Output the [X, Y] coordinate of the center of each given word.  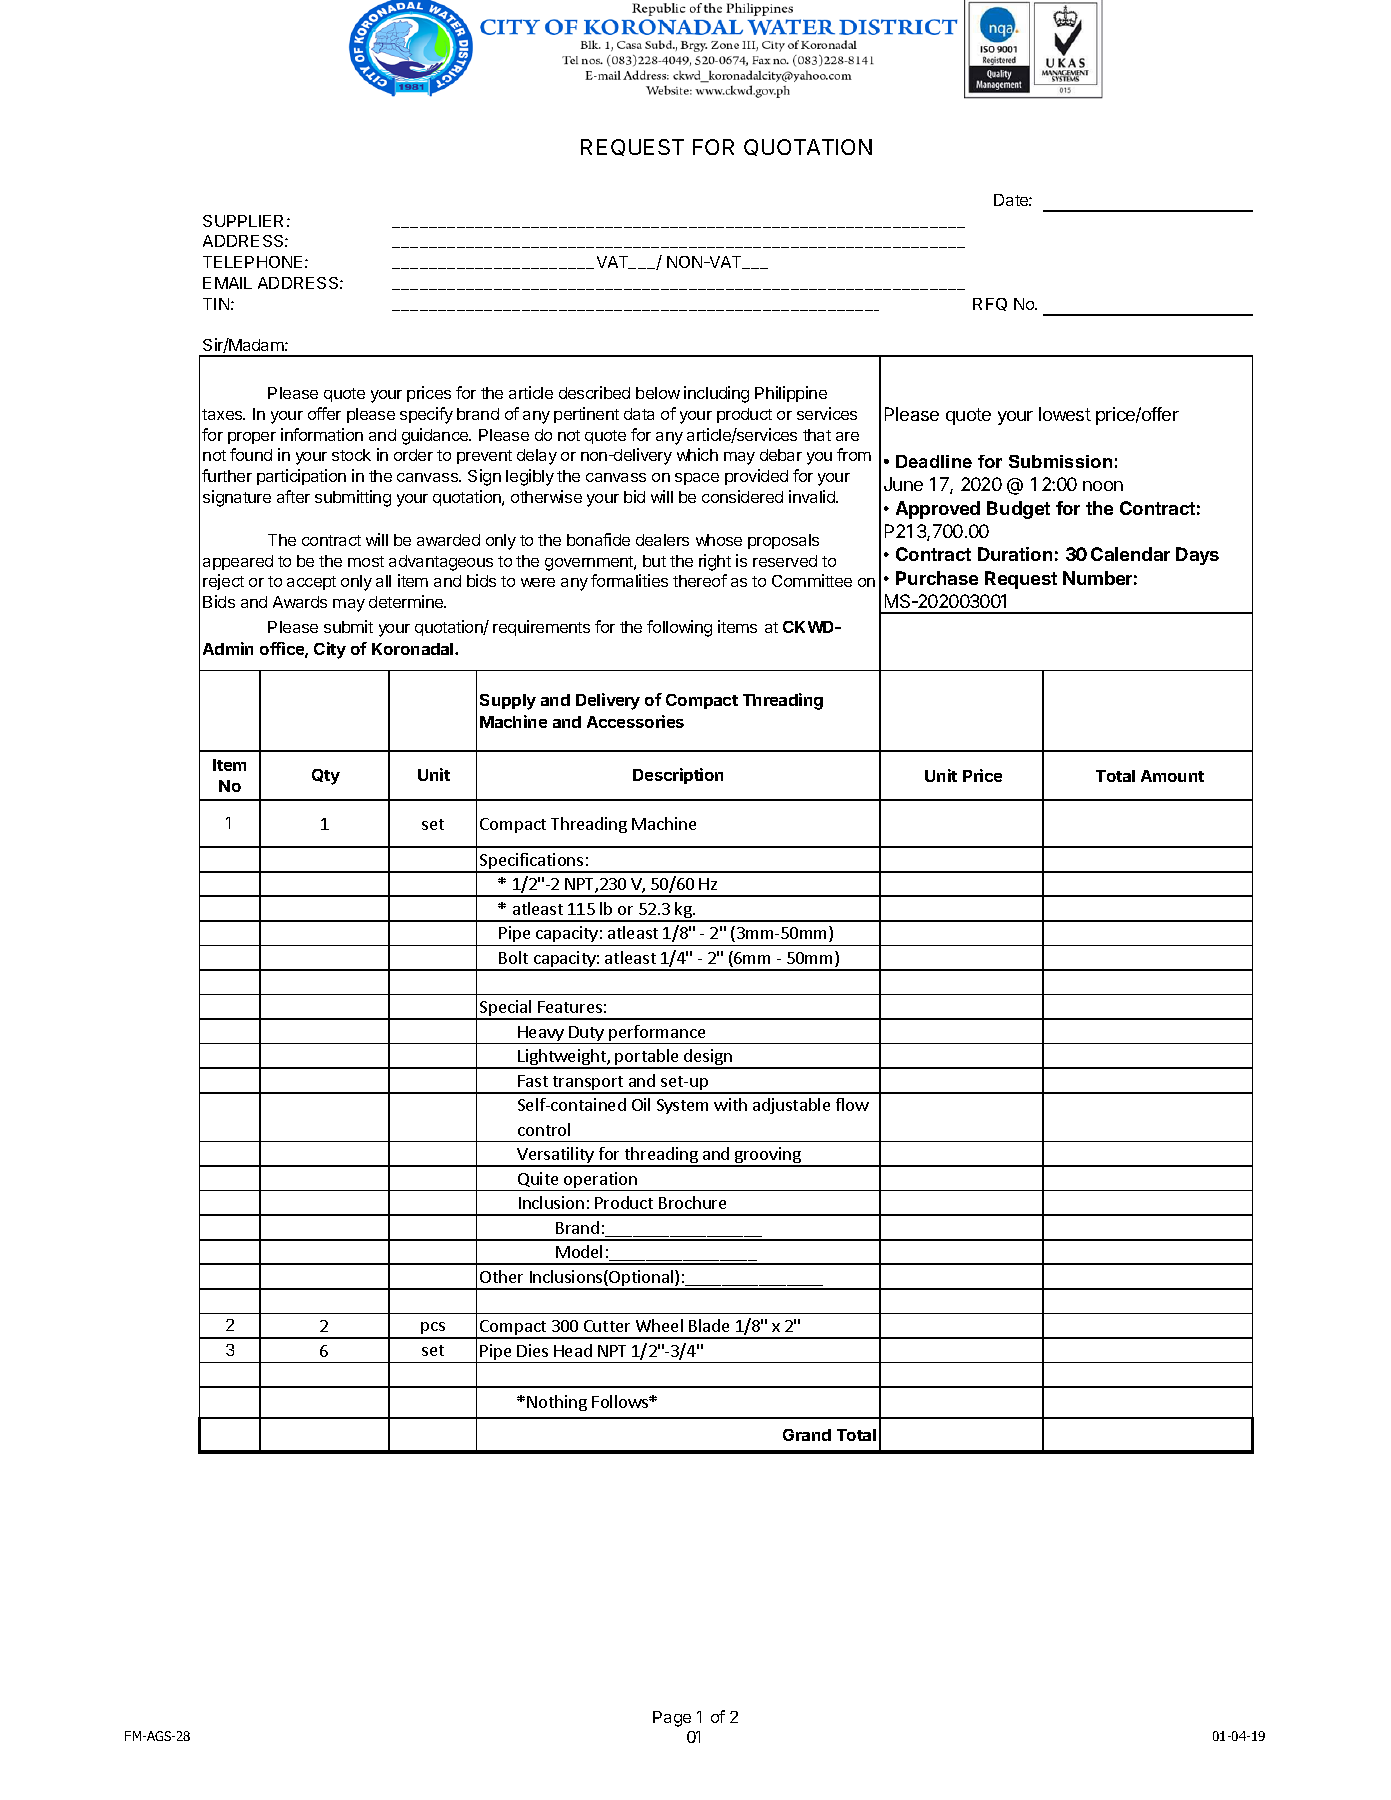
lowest [1065, 414]
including [716, 394]
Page [672, 1719]
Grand [807, 1435]
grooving [768, 1156]
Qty [326, 777]
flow [852, 1104]
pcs [434, 1330]
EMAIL [227, 283]
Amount [1172, 776]
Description [678, 776]
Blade [709, 1325]
